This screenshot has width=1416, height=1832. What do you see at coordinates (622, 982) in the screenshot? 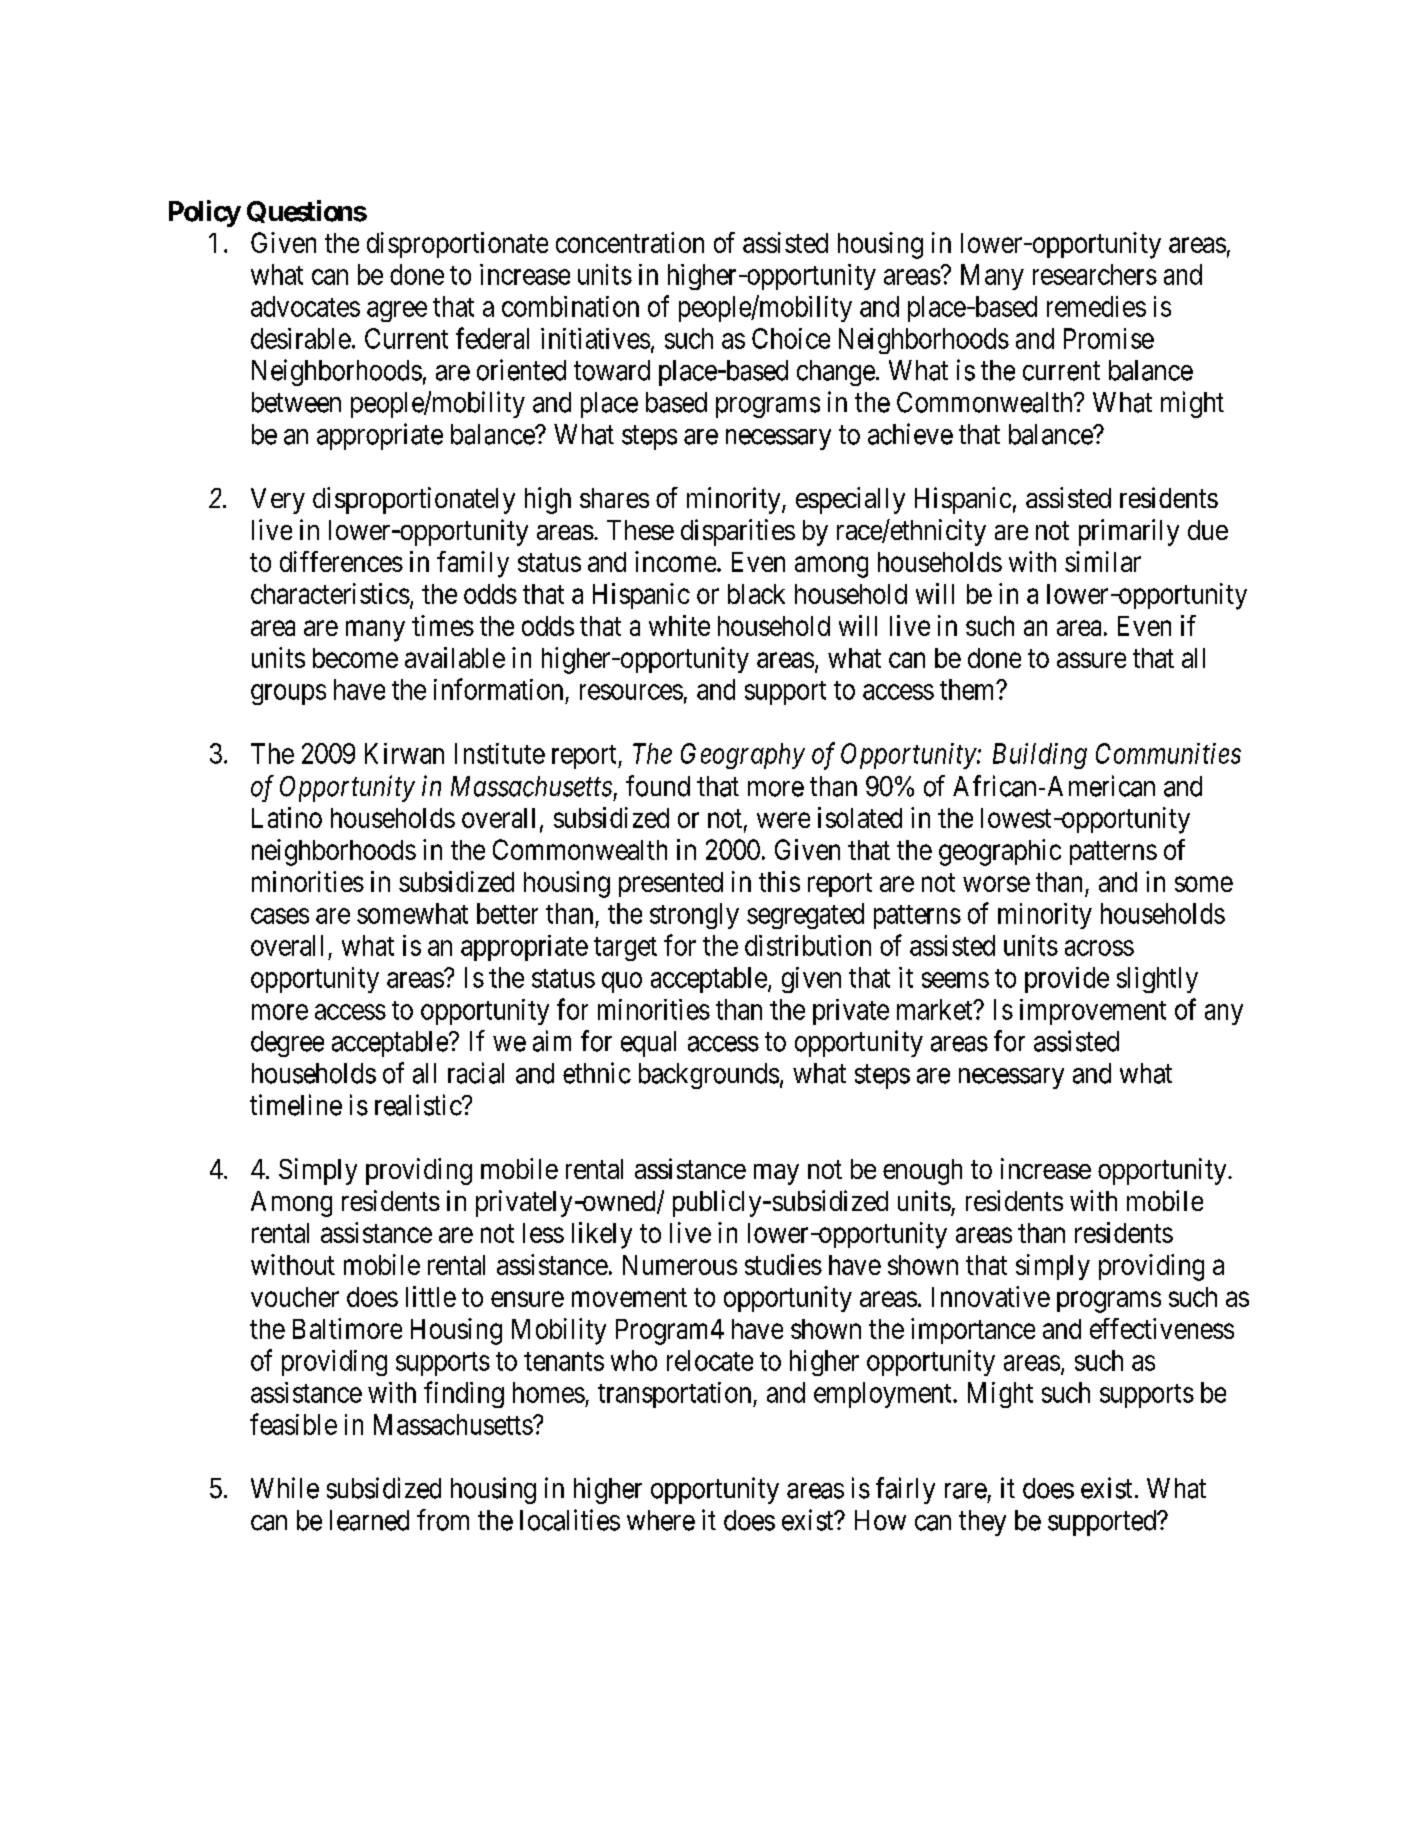
I see `quo` at bounding box center [622, 982].
